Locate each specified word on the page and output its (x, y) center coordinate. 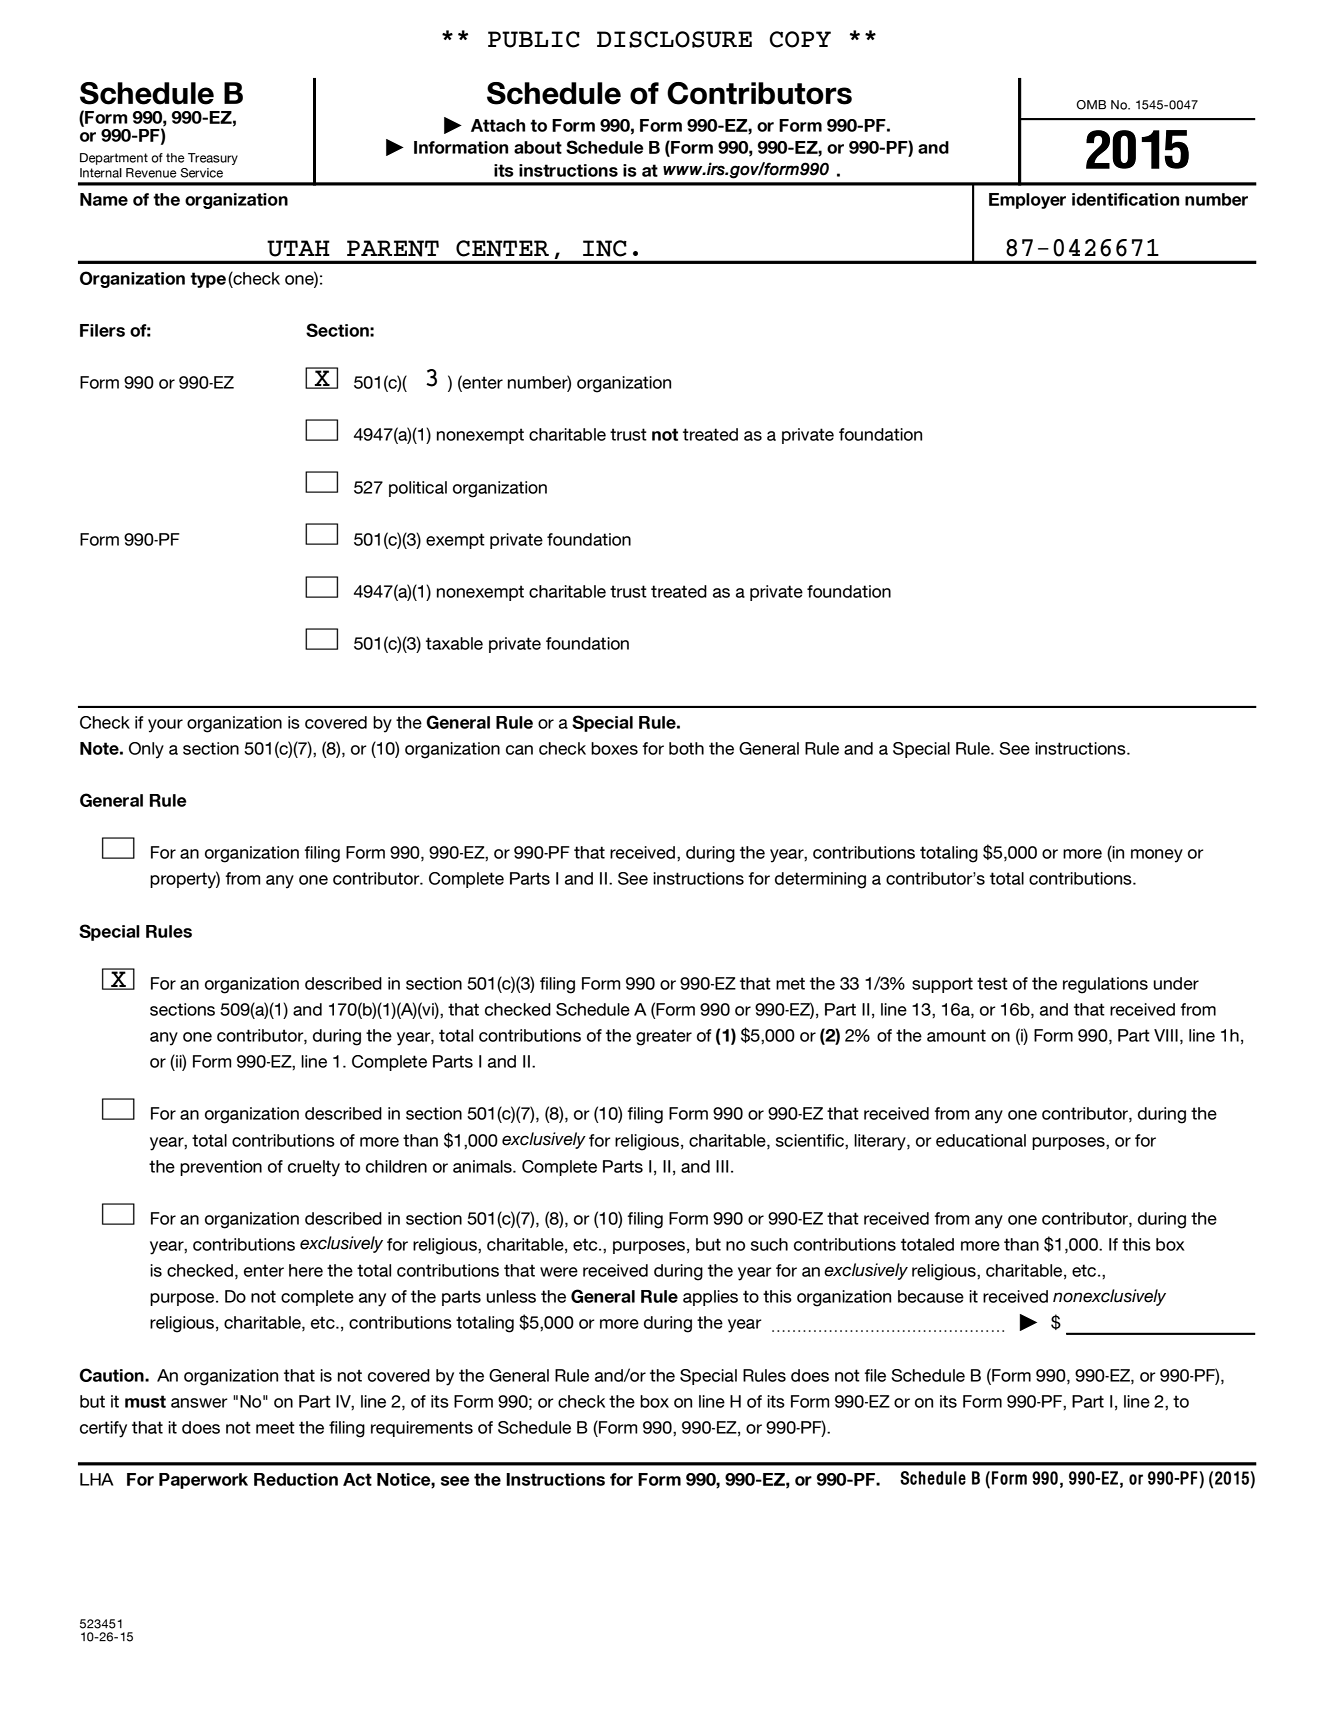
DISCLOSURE (674, 39)
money (1157, 856)
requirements (422, 1429)
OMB (1091, 105)
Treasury (213, 159)
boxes (614, 748)
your (165, 726)
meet (275, 1427)
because (931, 1296)
